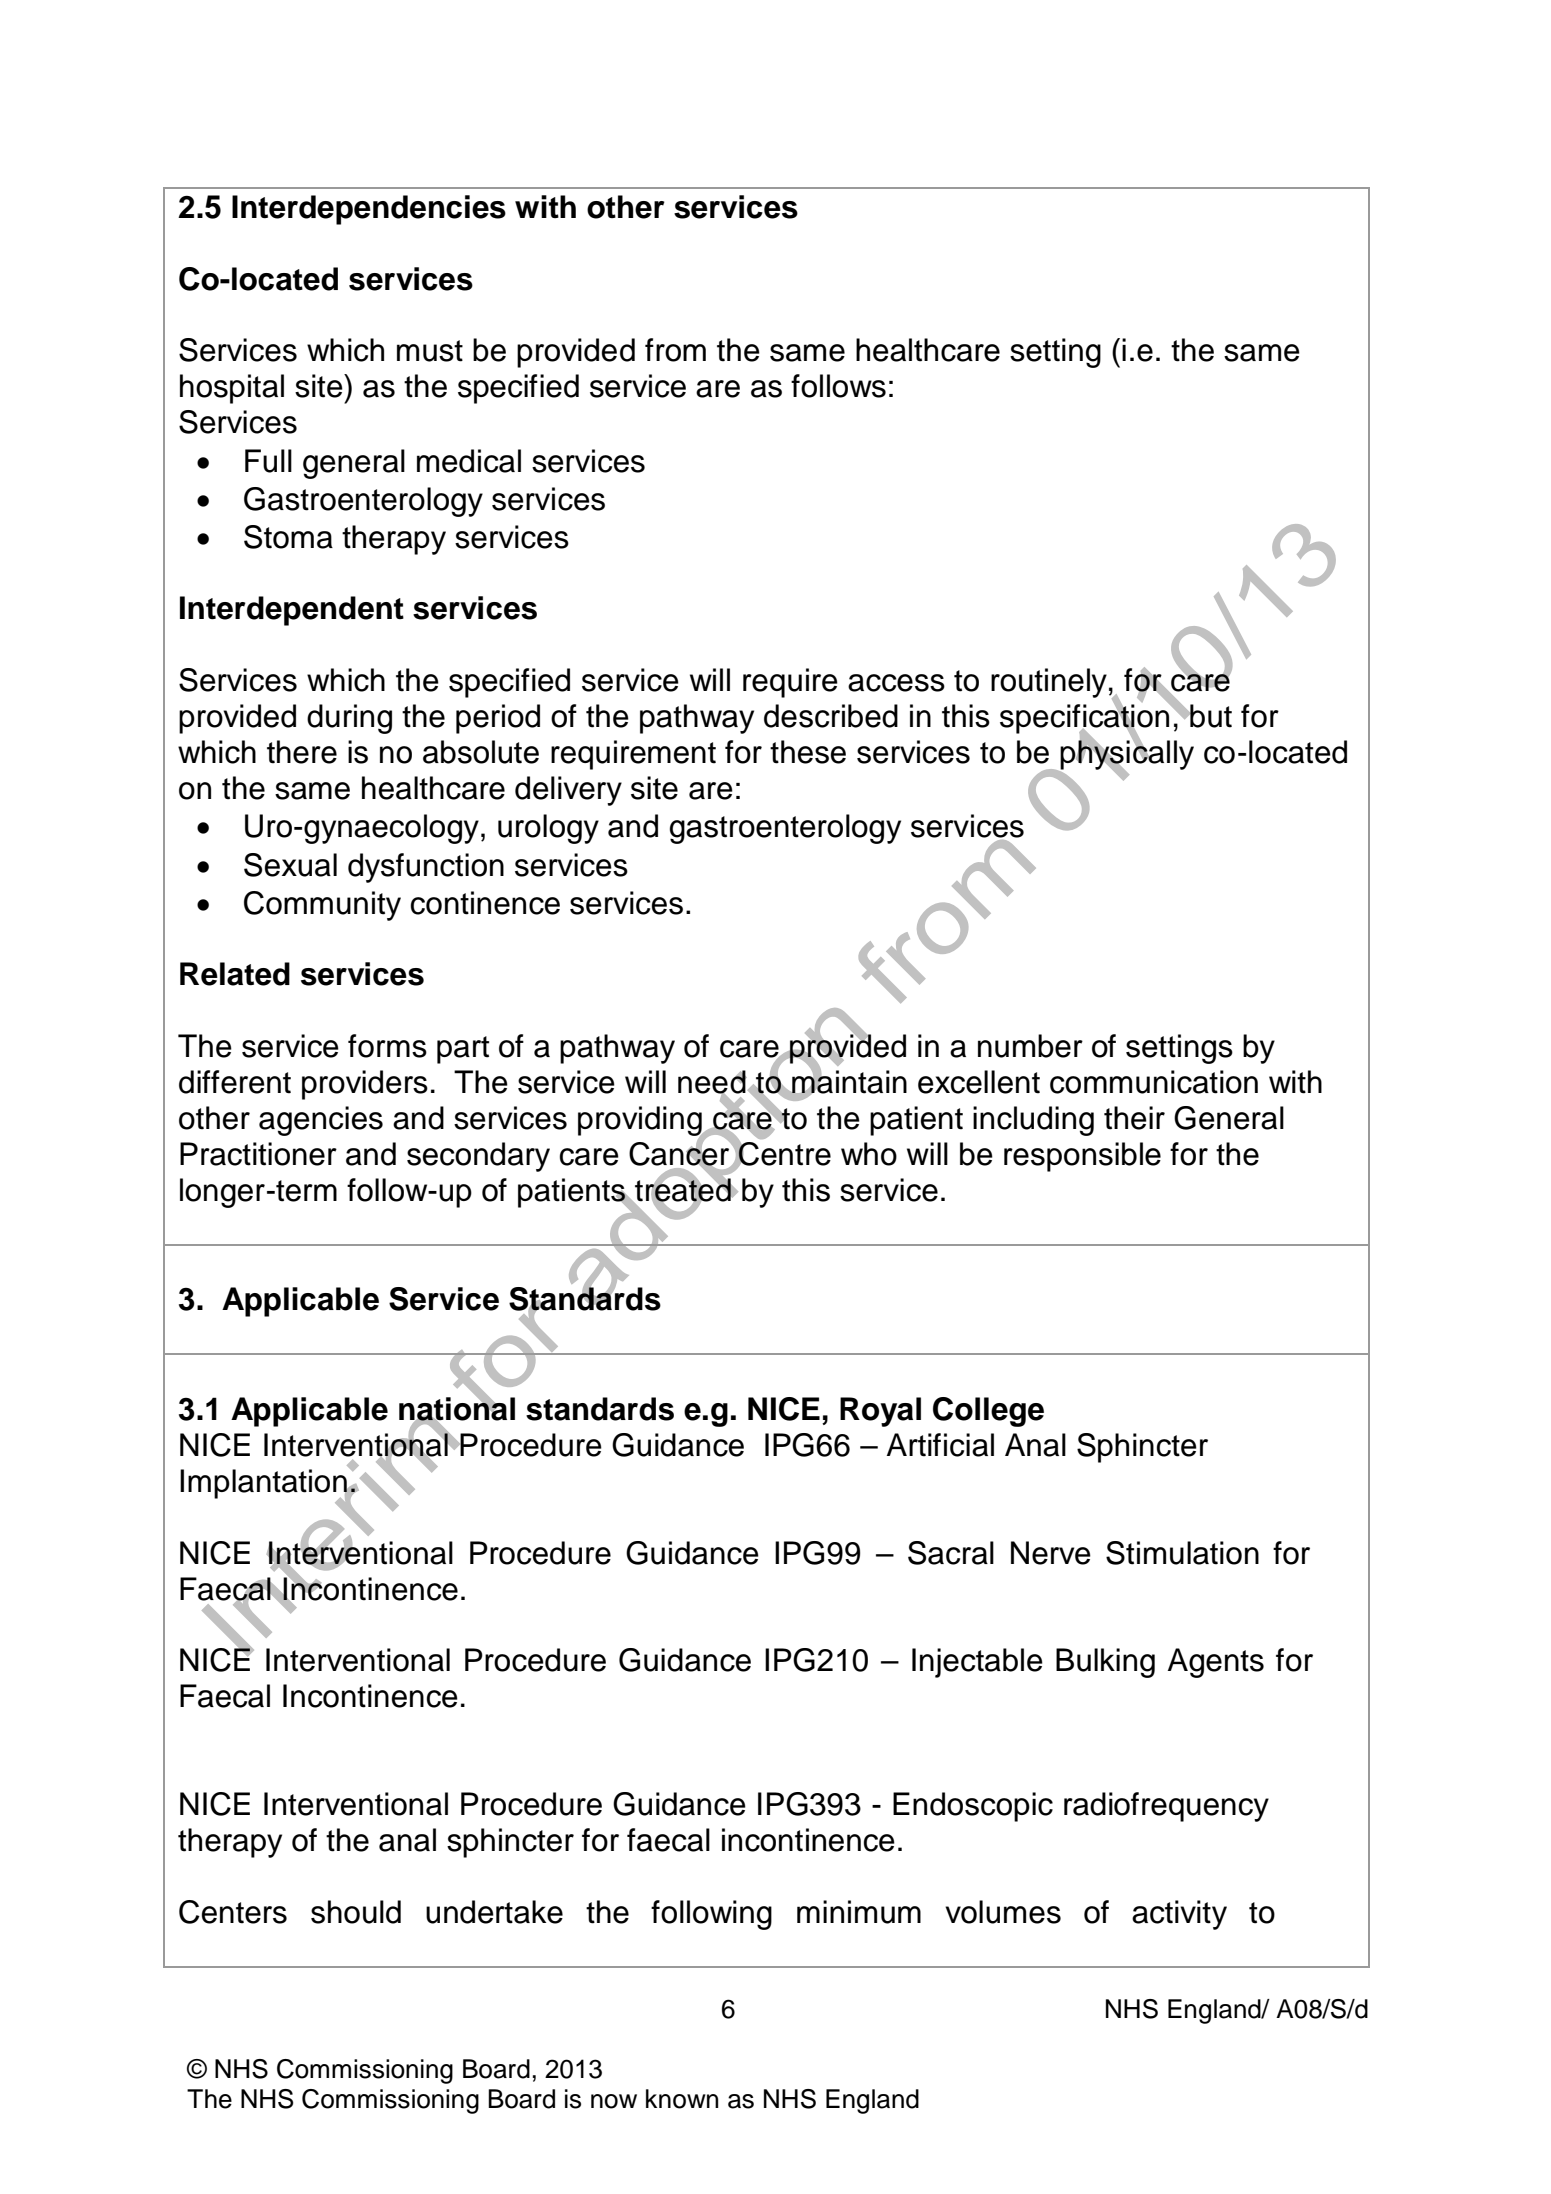 Image resolution: width=1551 pixels, height=2194 pixels. Describe the element at coordinates (1082, 1157) in the screenshot. I see `responsible` at that location.
